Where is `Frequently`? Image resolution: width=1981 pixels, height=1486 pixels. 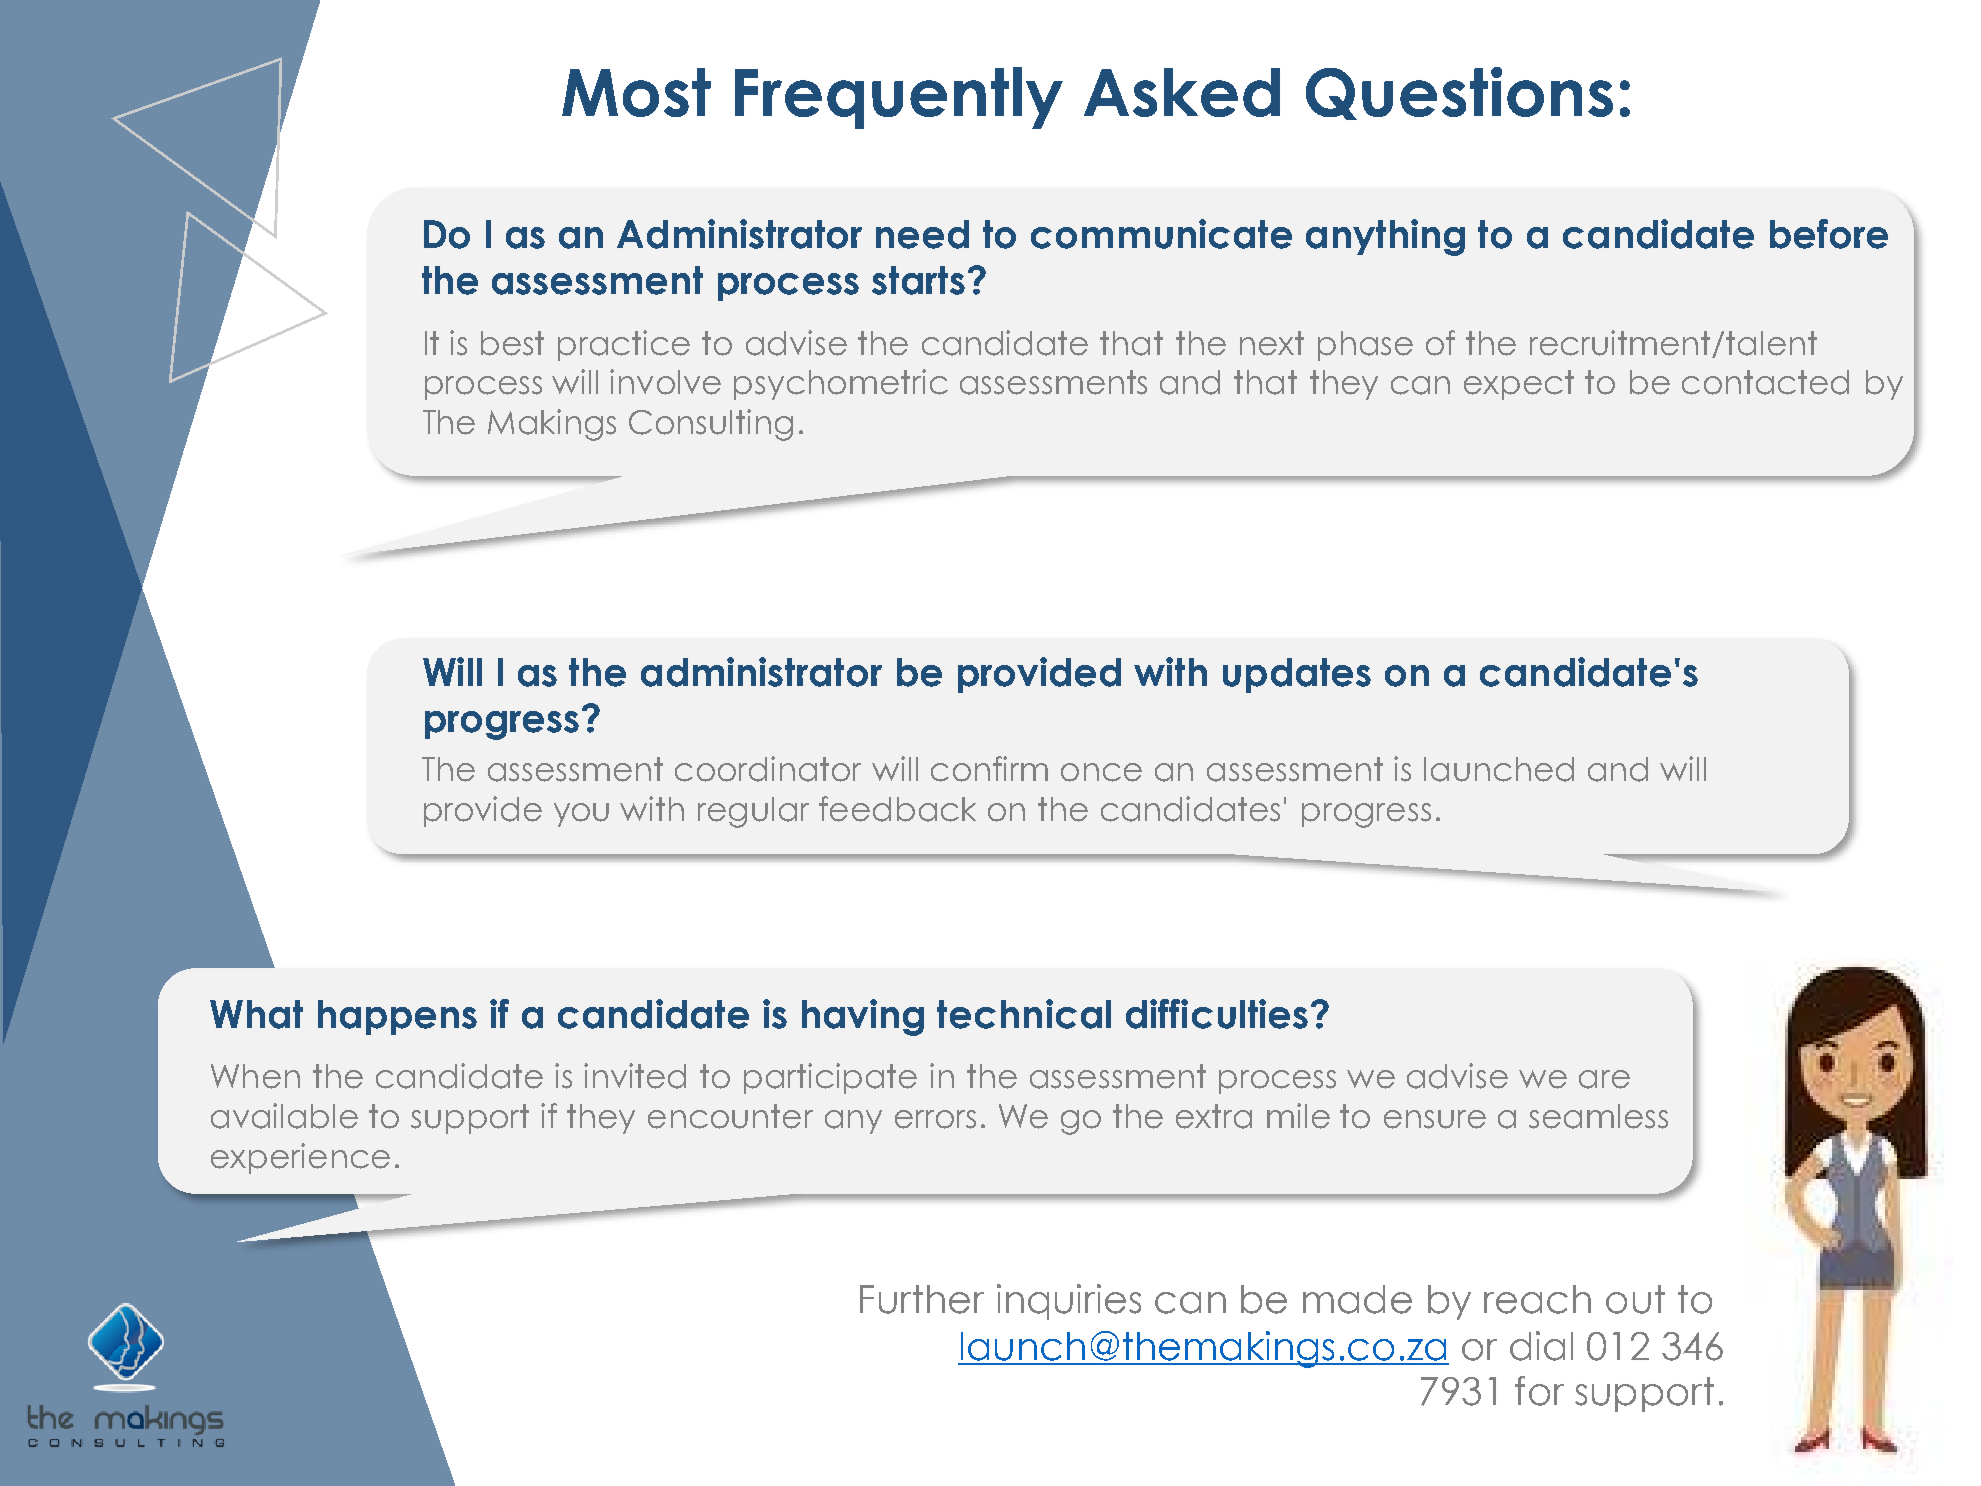
Frequently is located at coordinates (899, 98).
